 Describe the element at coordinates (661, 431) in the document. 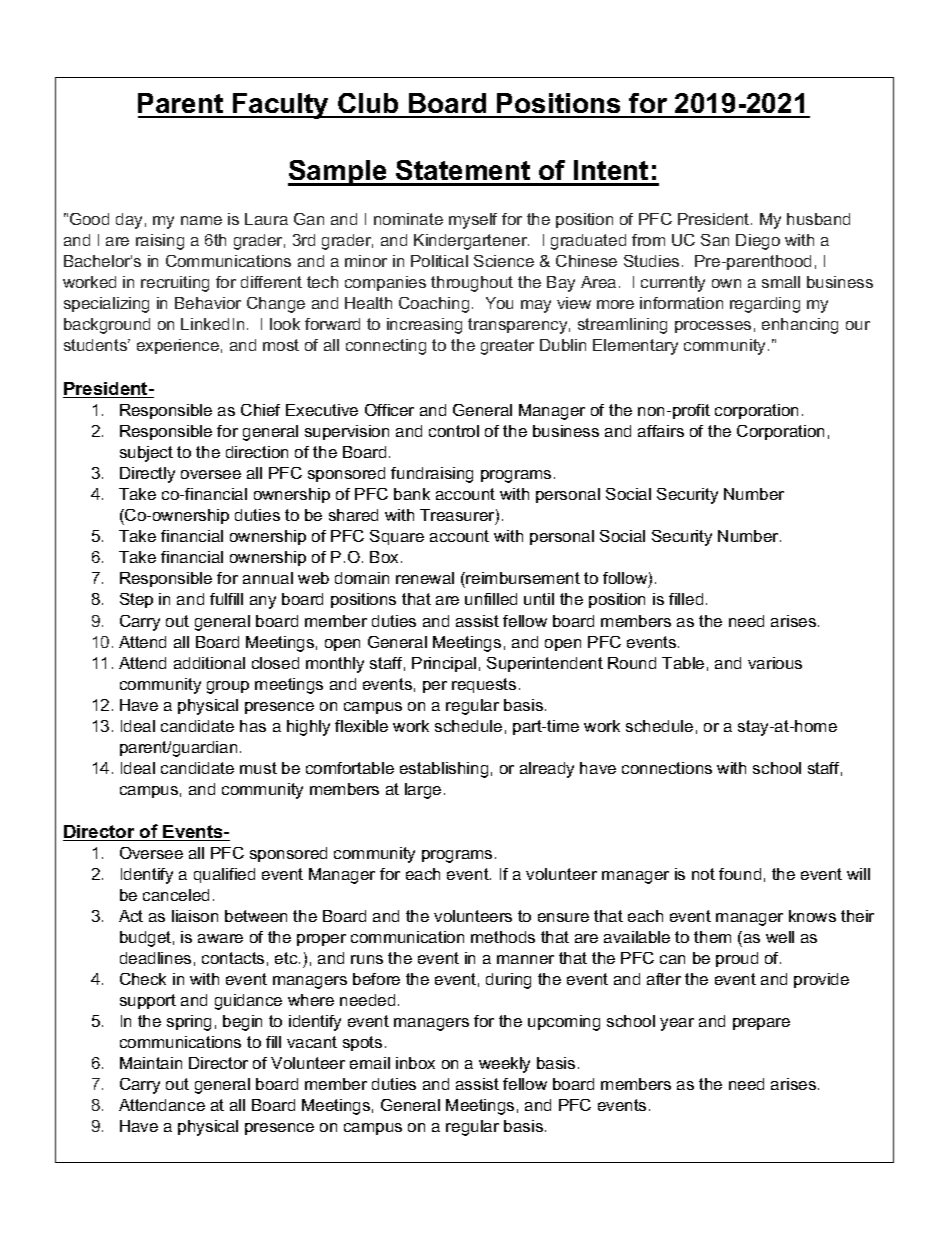

I see `affairs` at that location.
